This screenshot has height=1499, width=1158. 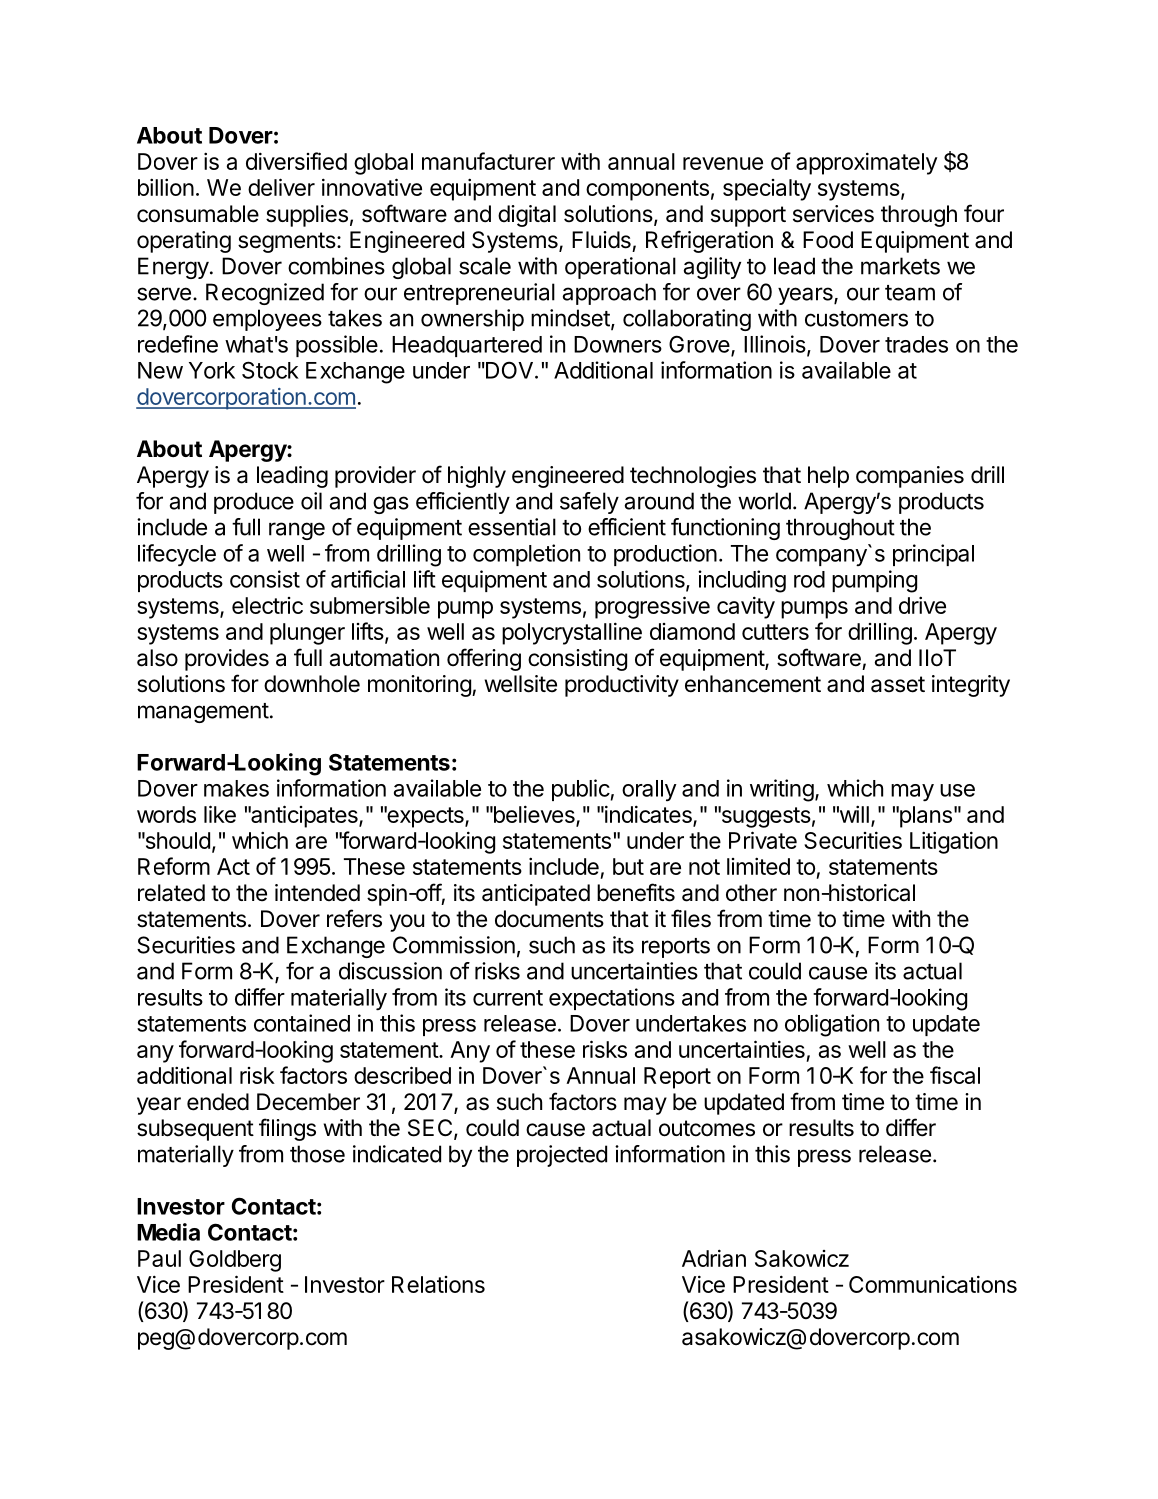 What do you see at coordinates (235, 1261) in the screenshot?
I see `Goldberg` at bounding box center [235, 1261].
